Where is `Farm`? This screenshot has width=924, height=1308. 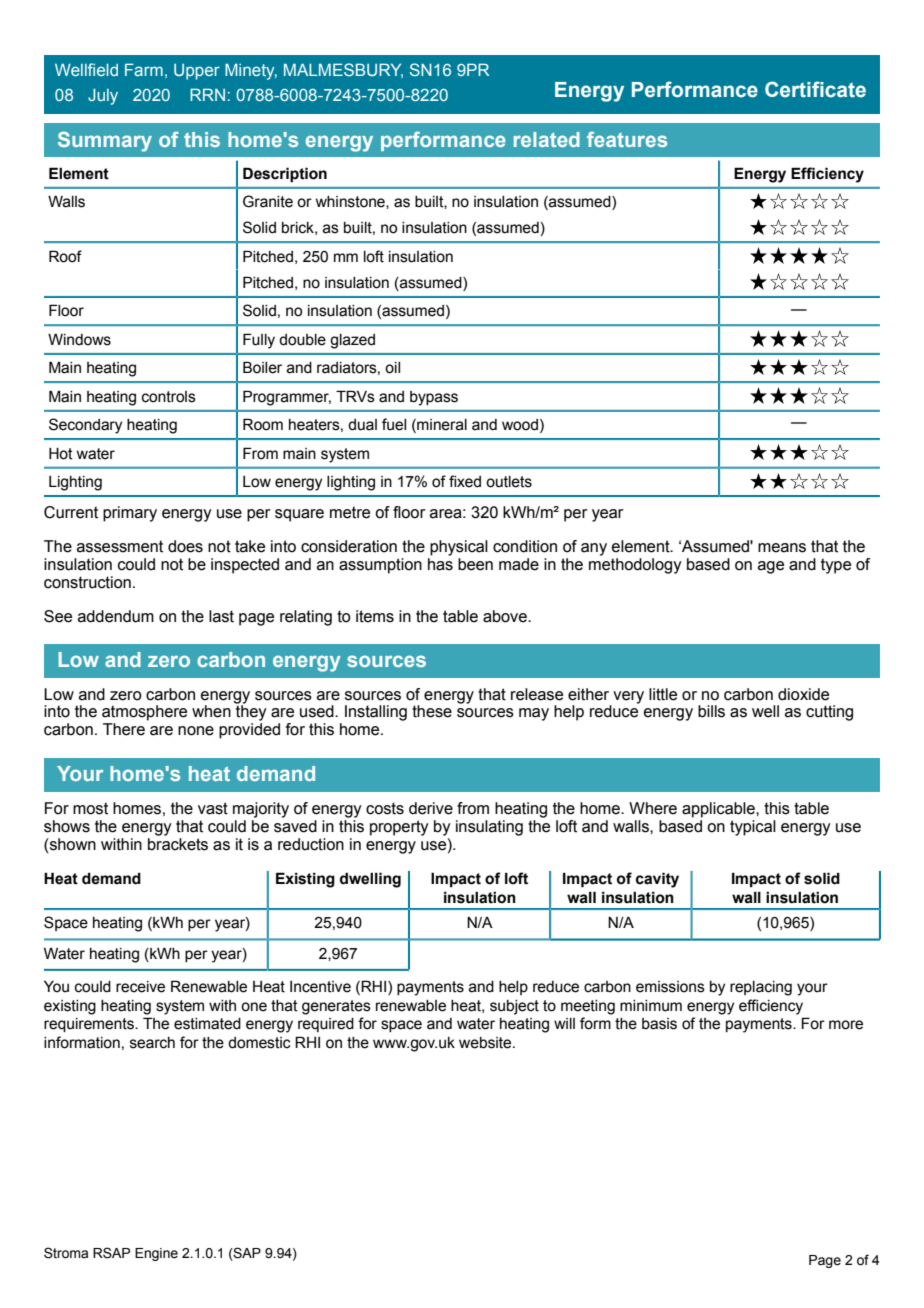 Farm is located at coordinates (144, 69).
